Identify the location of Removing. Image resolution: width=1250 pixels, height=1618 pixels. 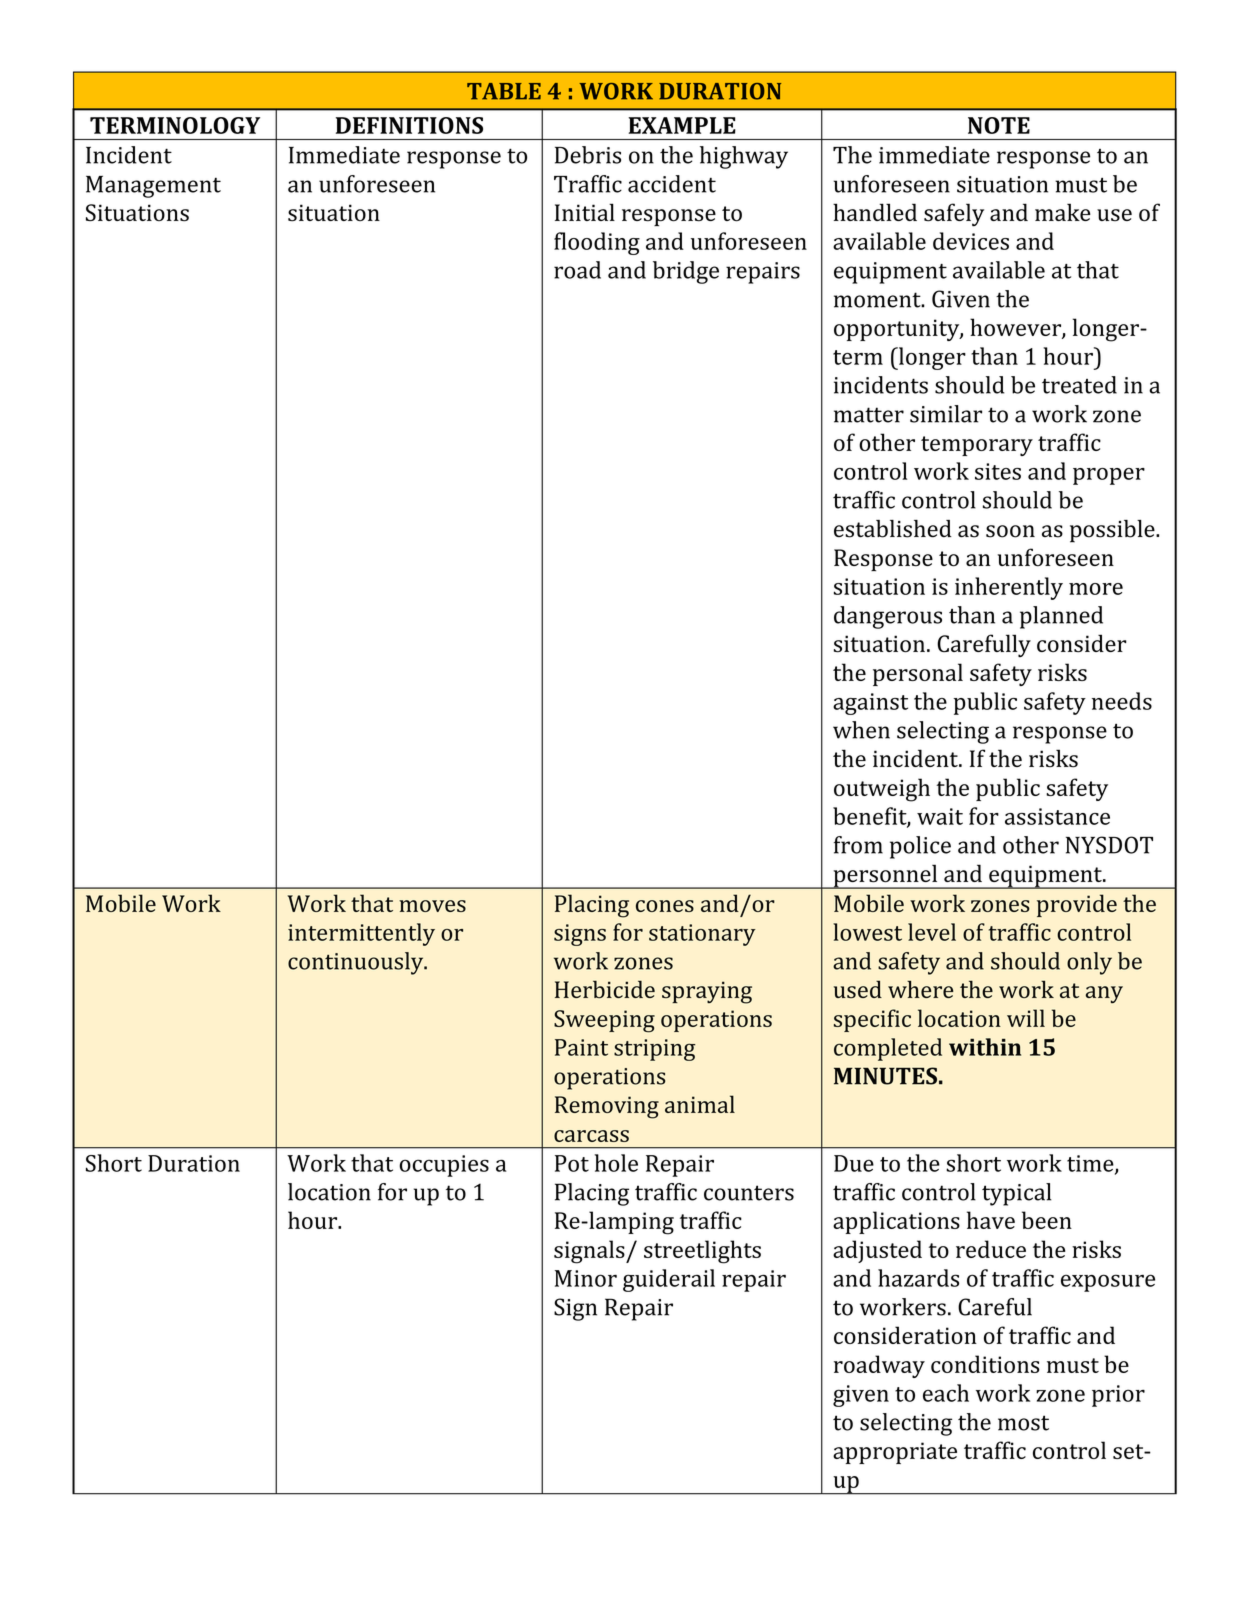
(607, 1107).
